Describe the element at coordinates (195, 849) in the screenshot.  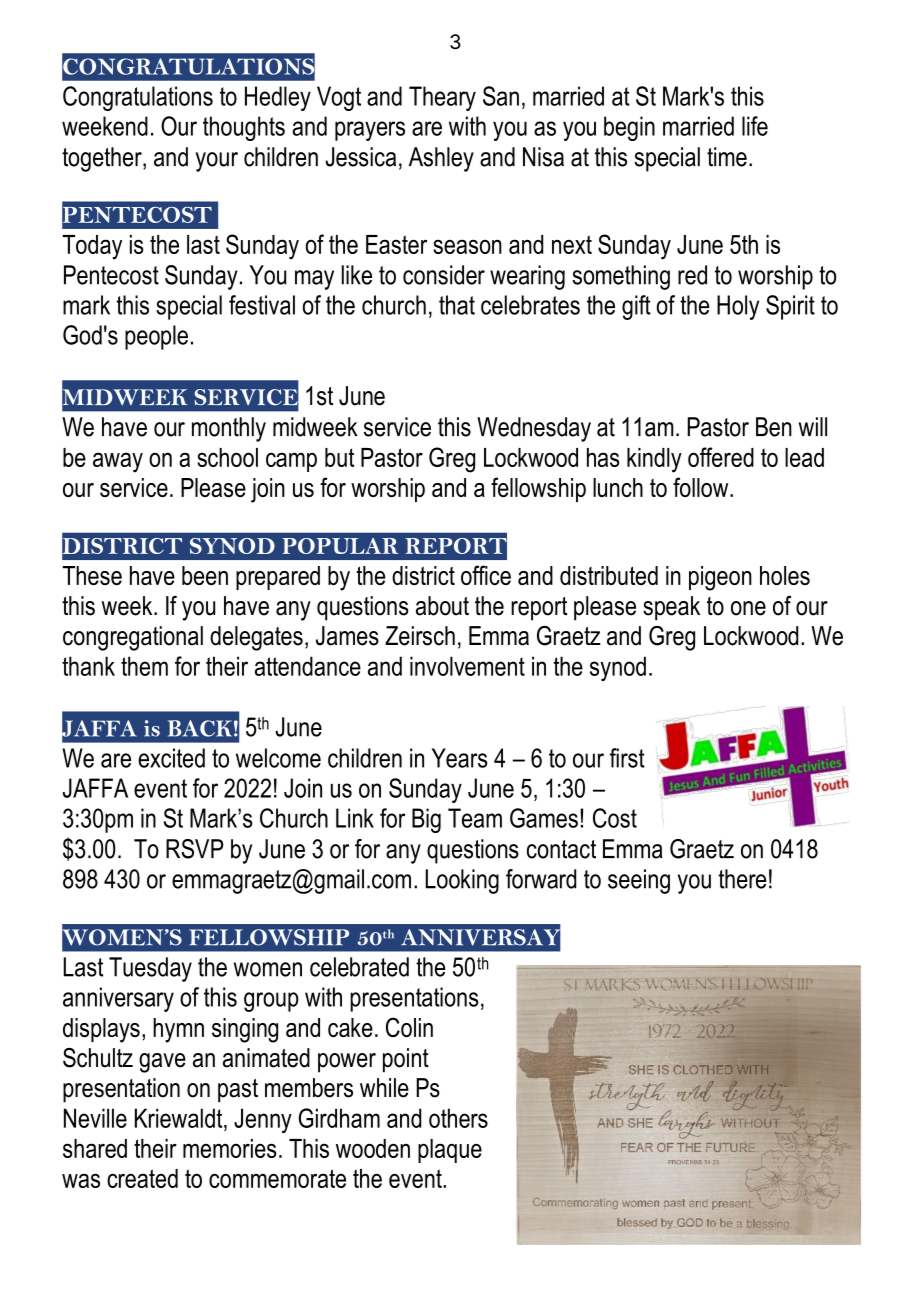
I see `RSVP` at that location.
